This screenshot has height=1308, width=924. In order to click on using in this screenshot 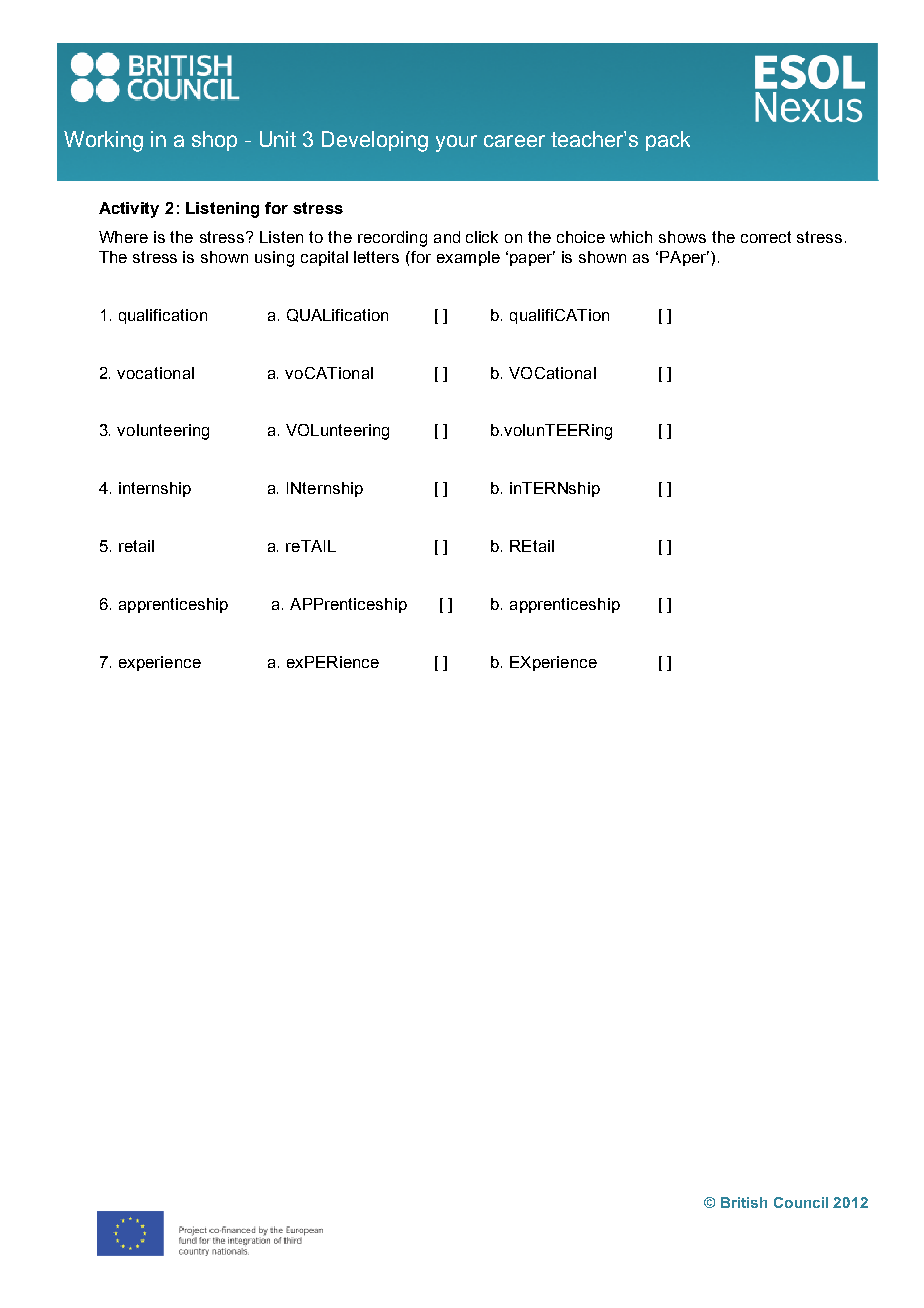, I will do `click(274, 259)`.
